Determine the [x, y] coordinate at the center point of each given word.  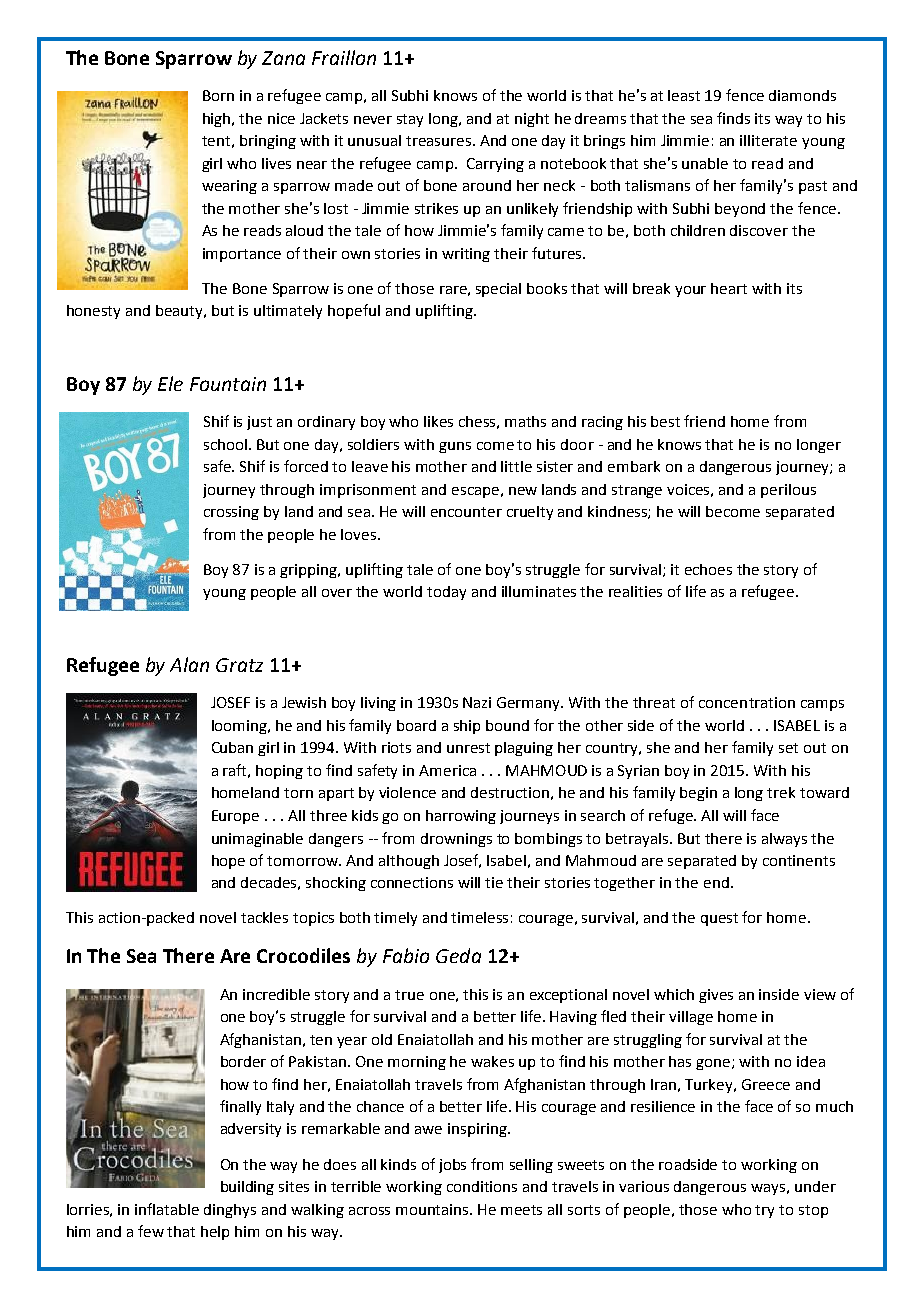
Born [218, 95]
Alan [189, 664]
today [446, 593]
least [684, 95]
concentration [747, 702]
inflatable [167, 1209]
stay [410, 120]
